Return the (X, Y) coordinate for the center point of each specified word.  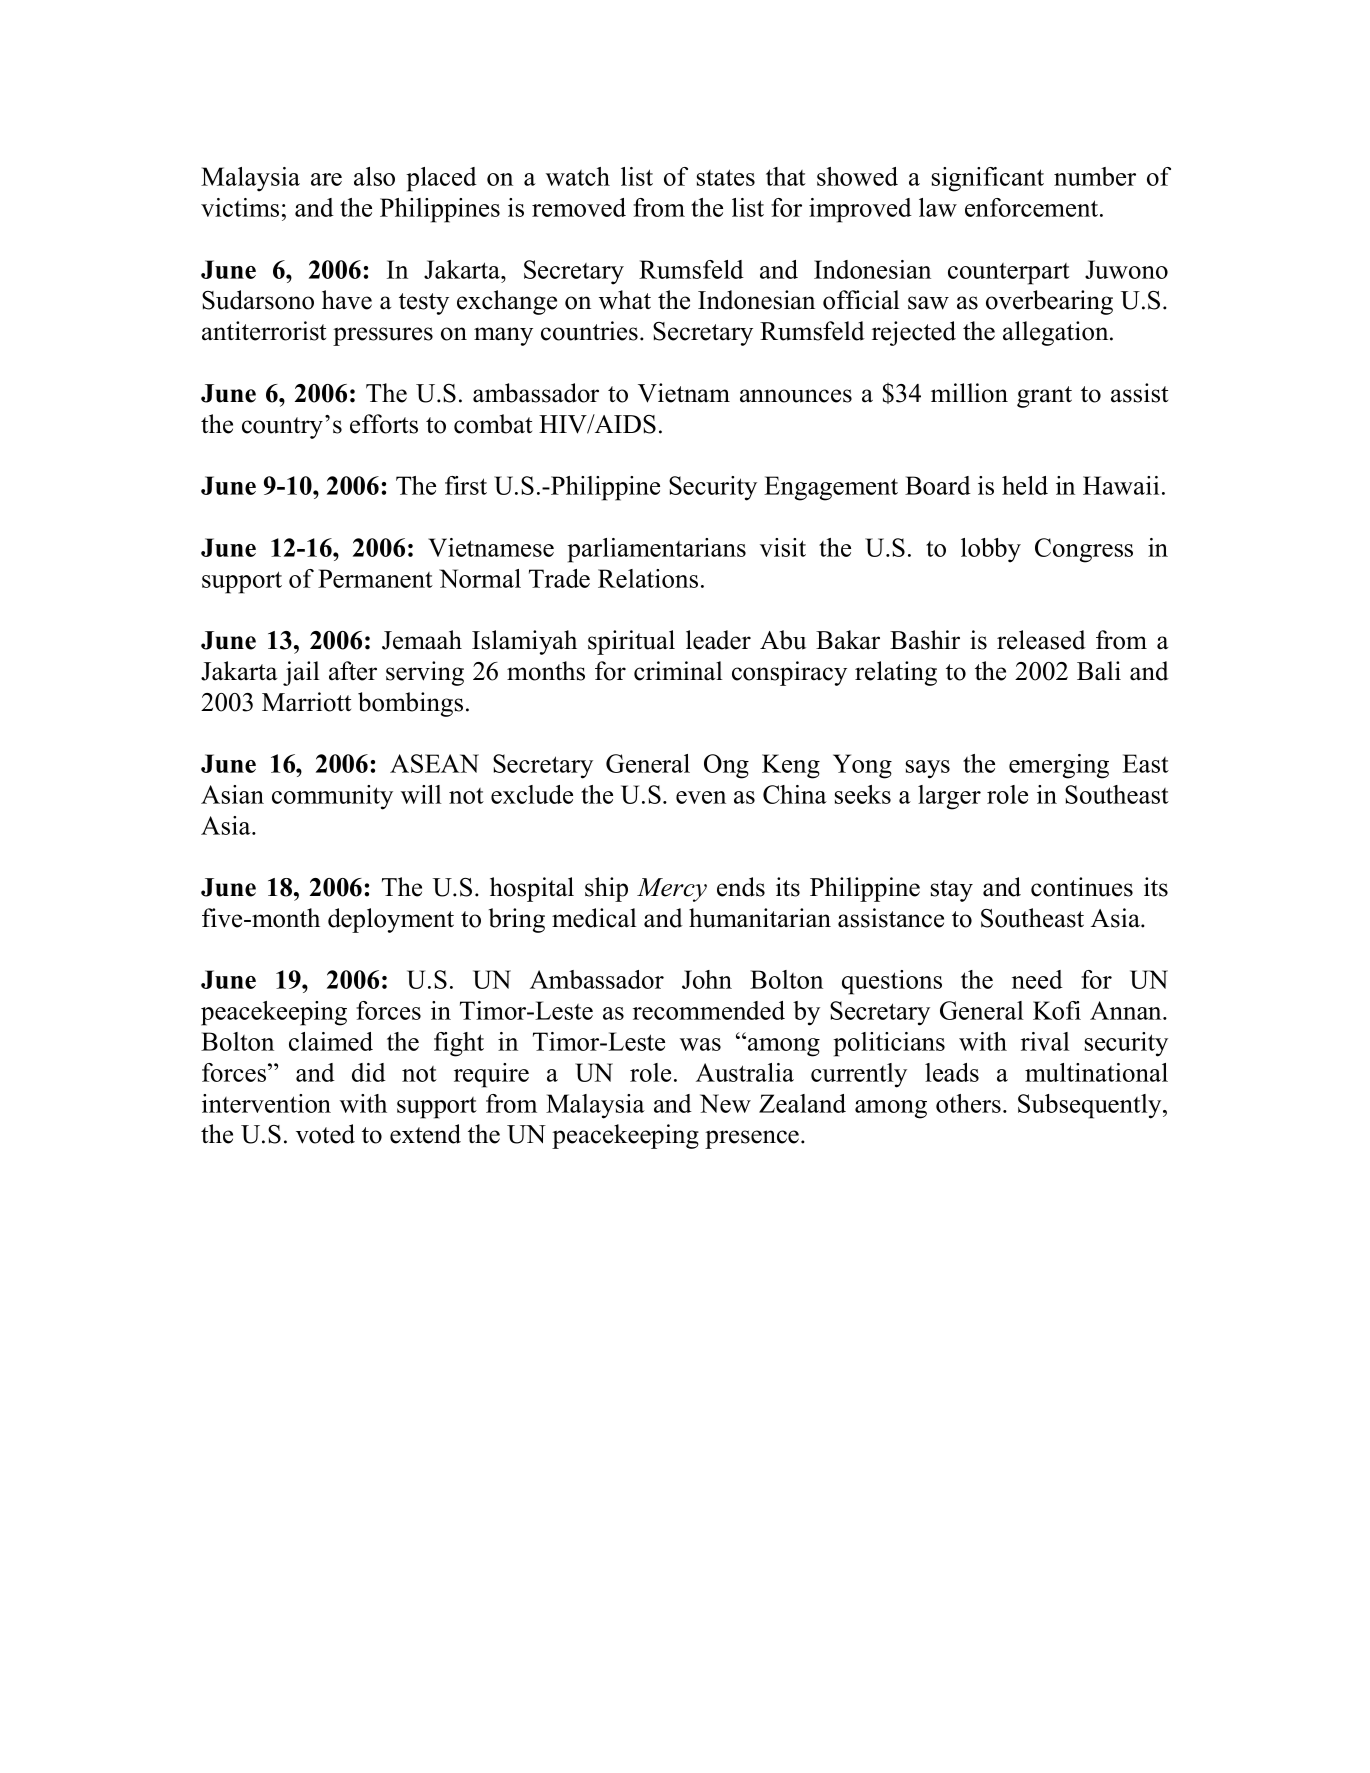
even (701, 797)
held (1025, 485)
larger (949, 797)
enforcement (1033, 207)
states (726, 177)
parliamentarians (656, 550)
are (326, 179)
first (466, 485)
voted (325, 1134)
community (332, 797)
